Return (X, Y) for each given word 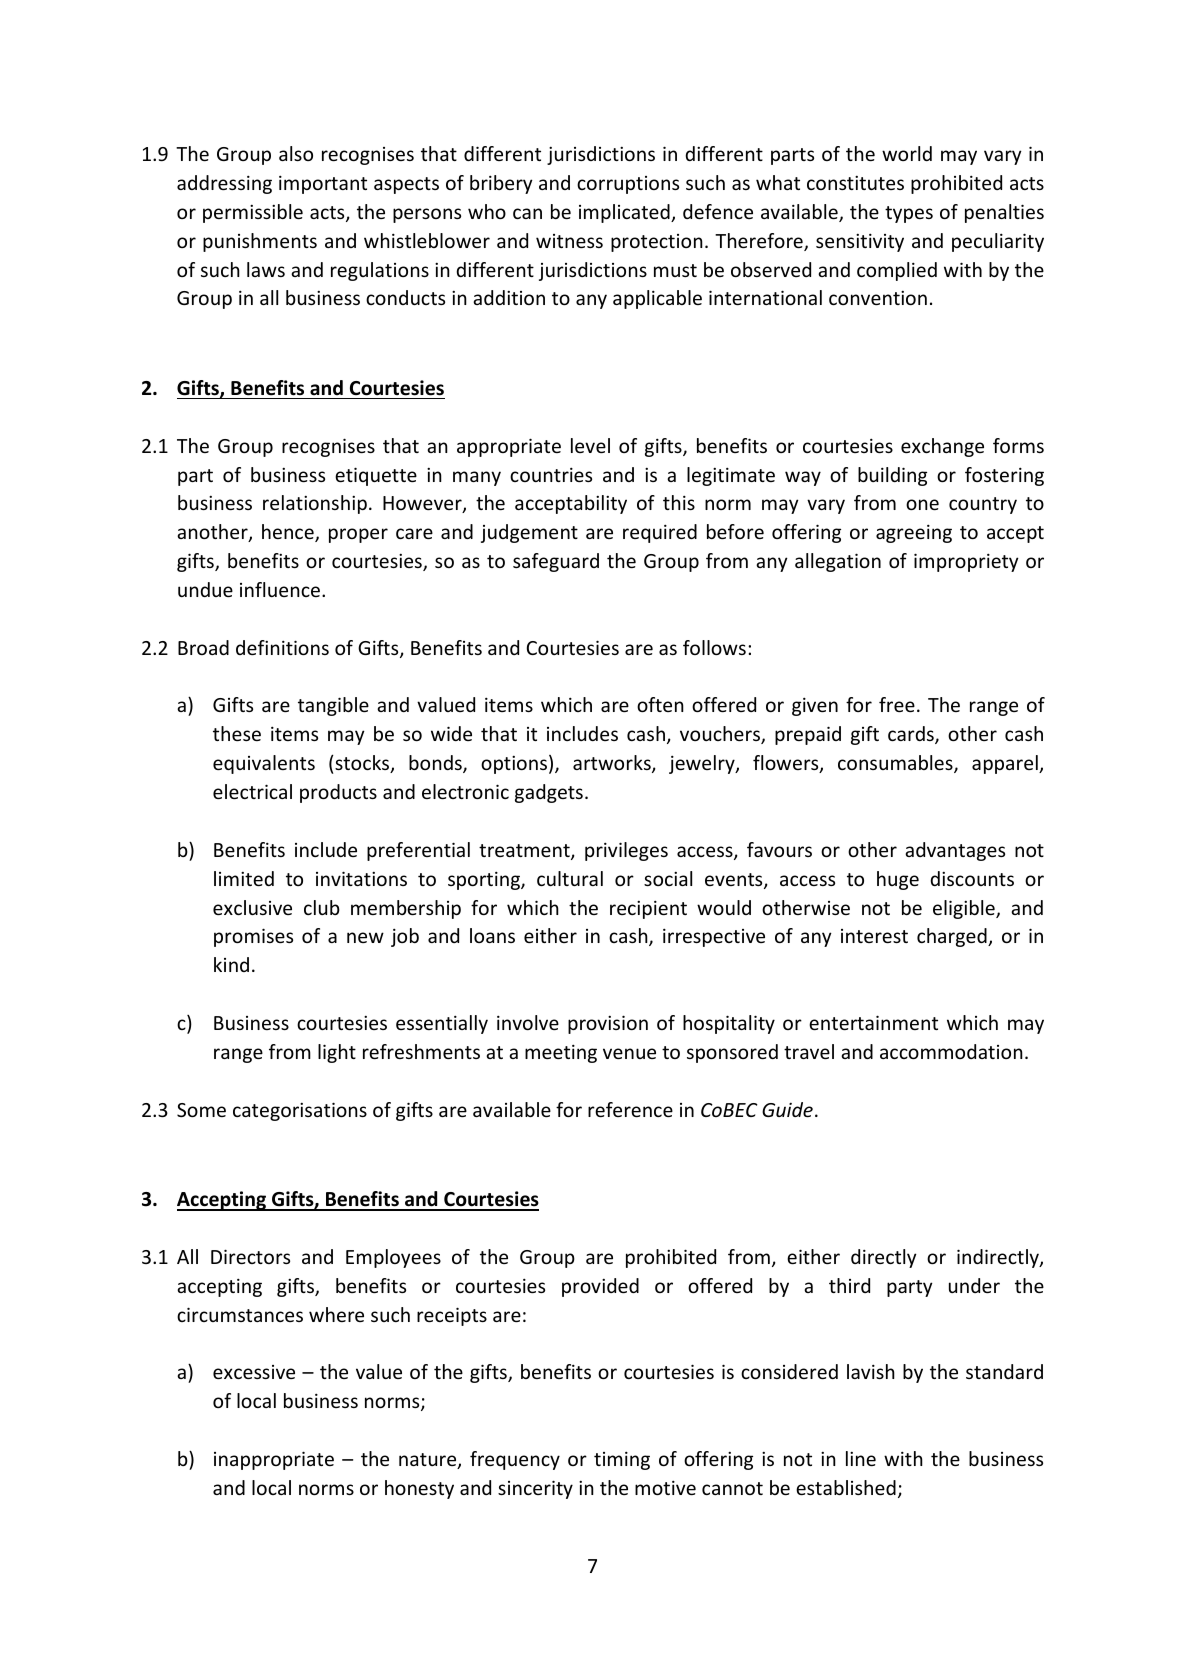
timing (622, 1460)
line (861, 1458)
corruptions (628, 185)
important (323, 184)
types (909, 214)
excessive (254, 1372)
